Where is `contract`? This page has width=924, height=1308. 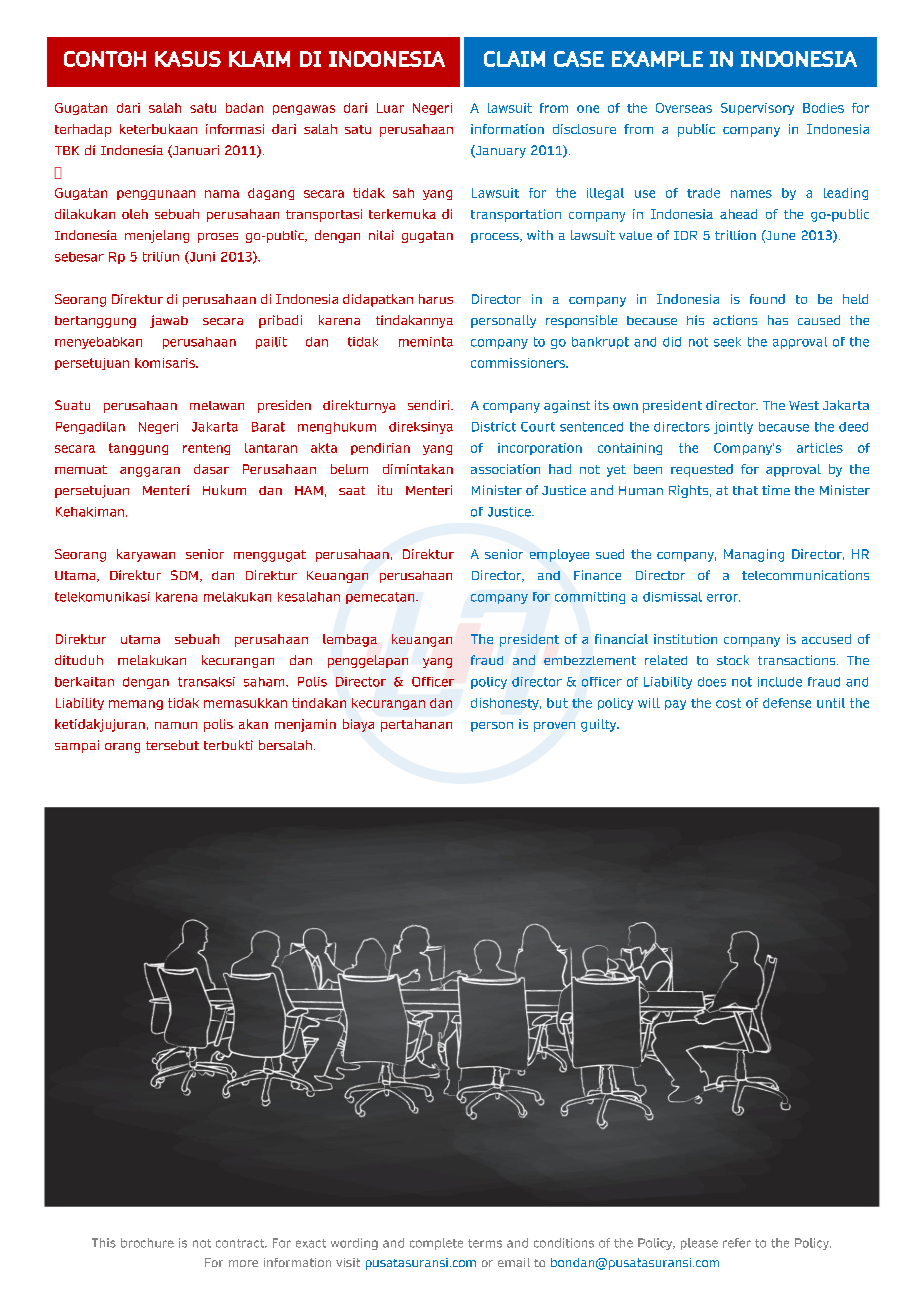
contract is located at coordinates (241, 1243).
